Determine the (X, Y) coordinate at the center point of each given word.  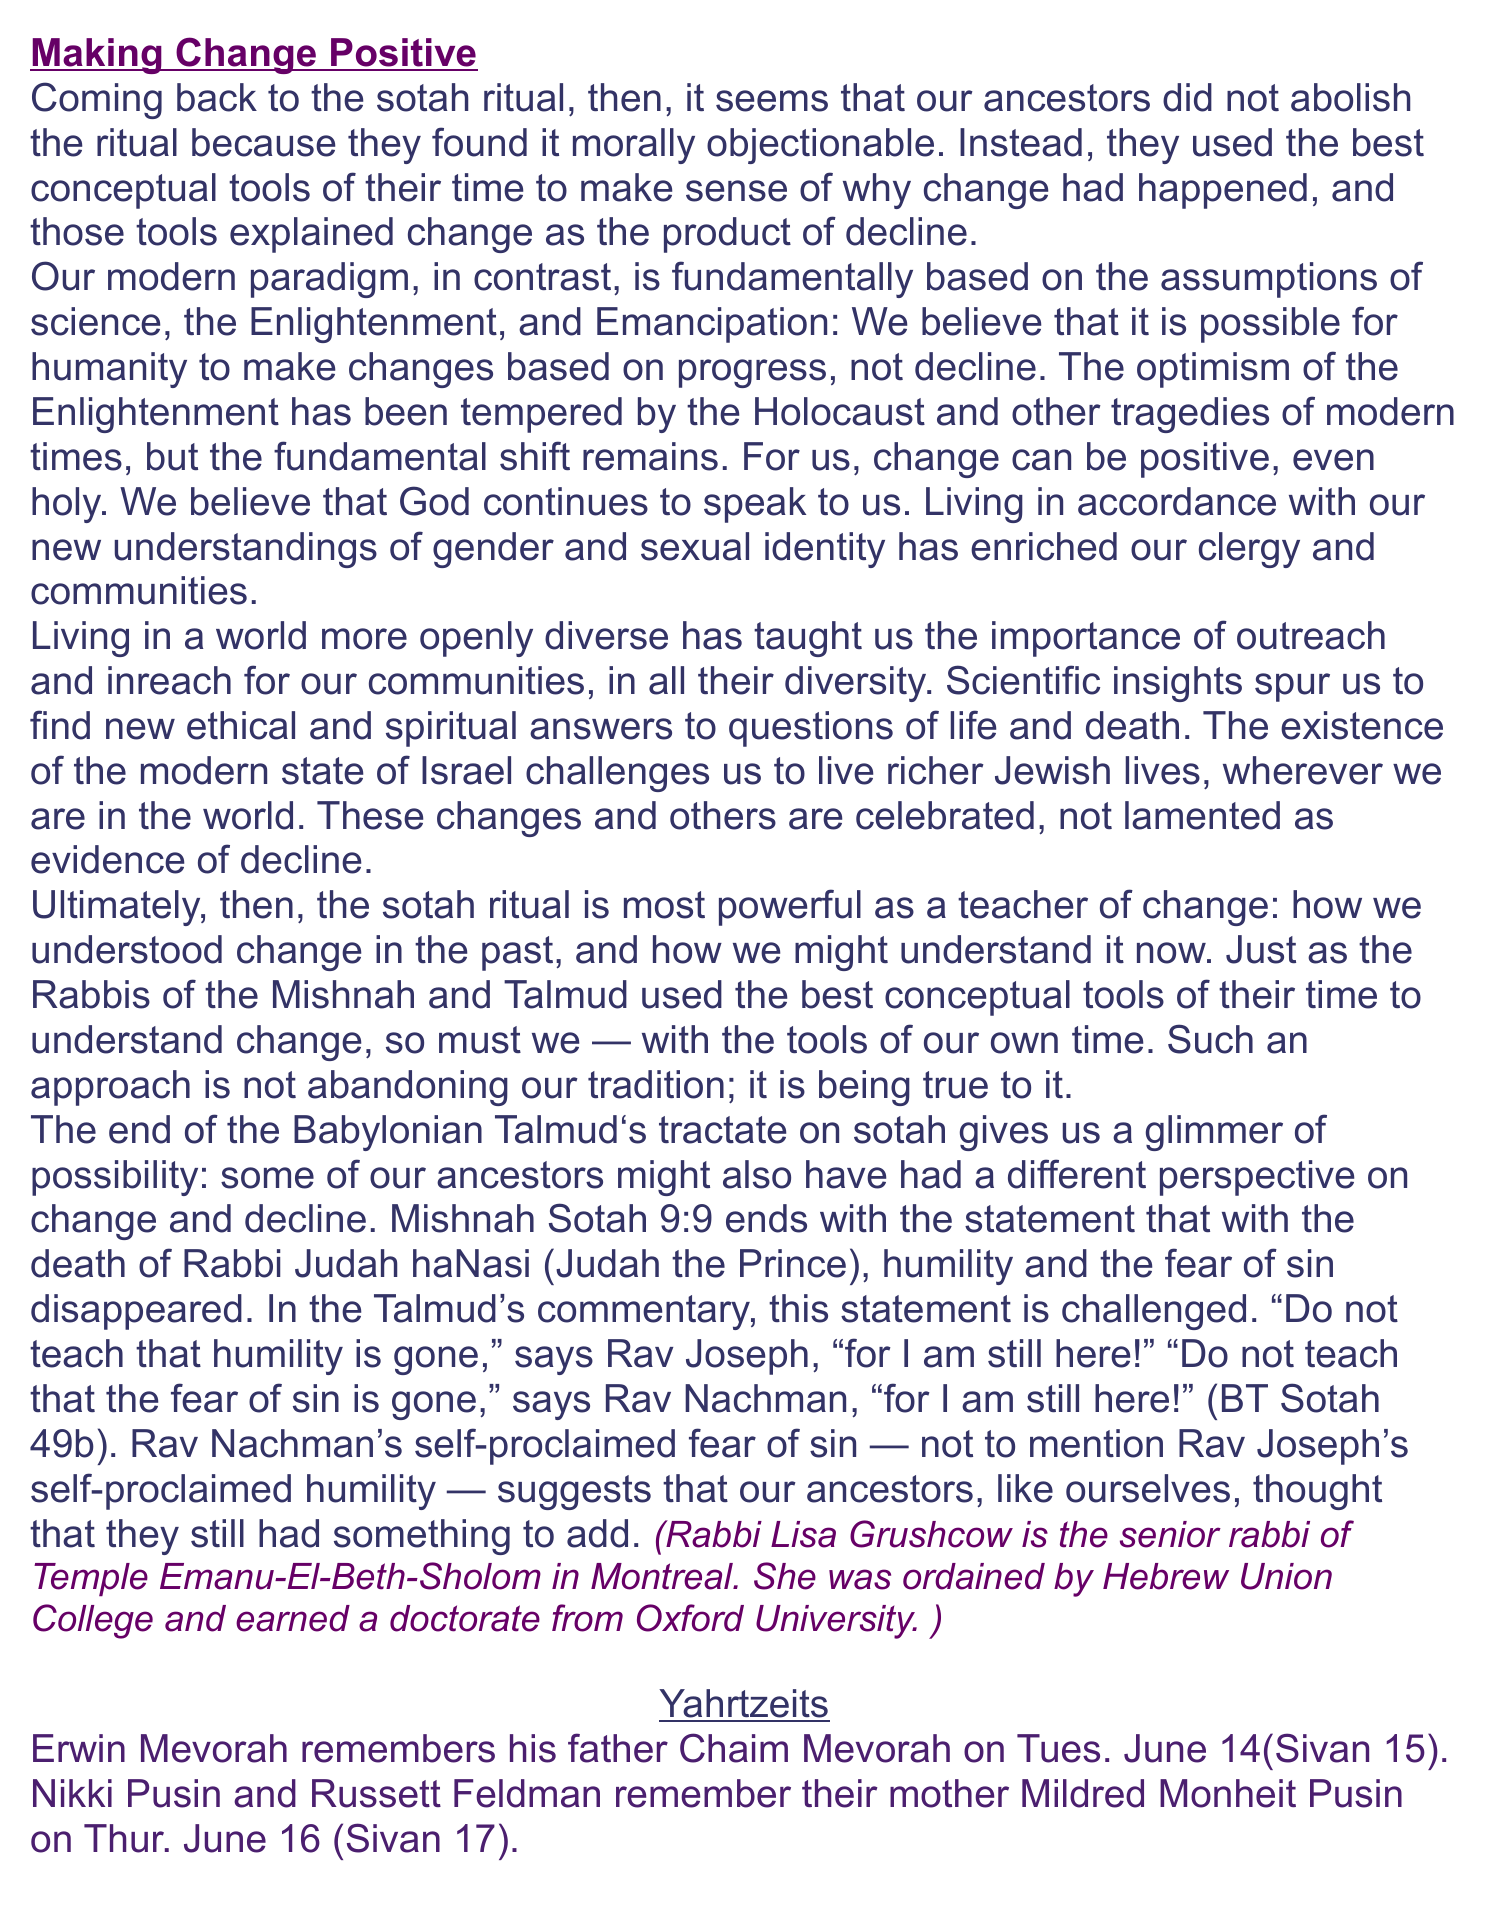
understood (127, 949)
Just (1261, 949)
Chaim (734, 1748)
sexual (695, 546)
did (1187, 97)
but (172, 456)
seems (772, 101)
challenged (1154, 1312)
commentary (645, 1312)
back (217, 97)
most (664, 905)
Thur (125, 1838)
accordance (1177, 501)
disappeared (136, 1312)
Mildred (1083, 1793)
